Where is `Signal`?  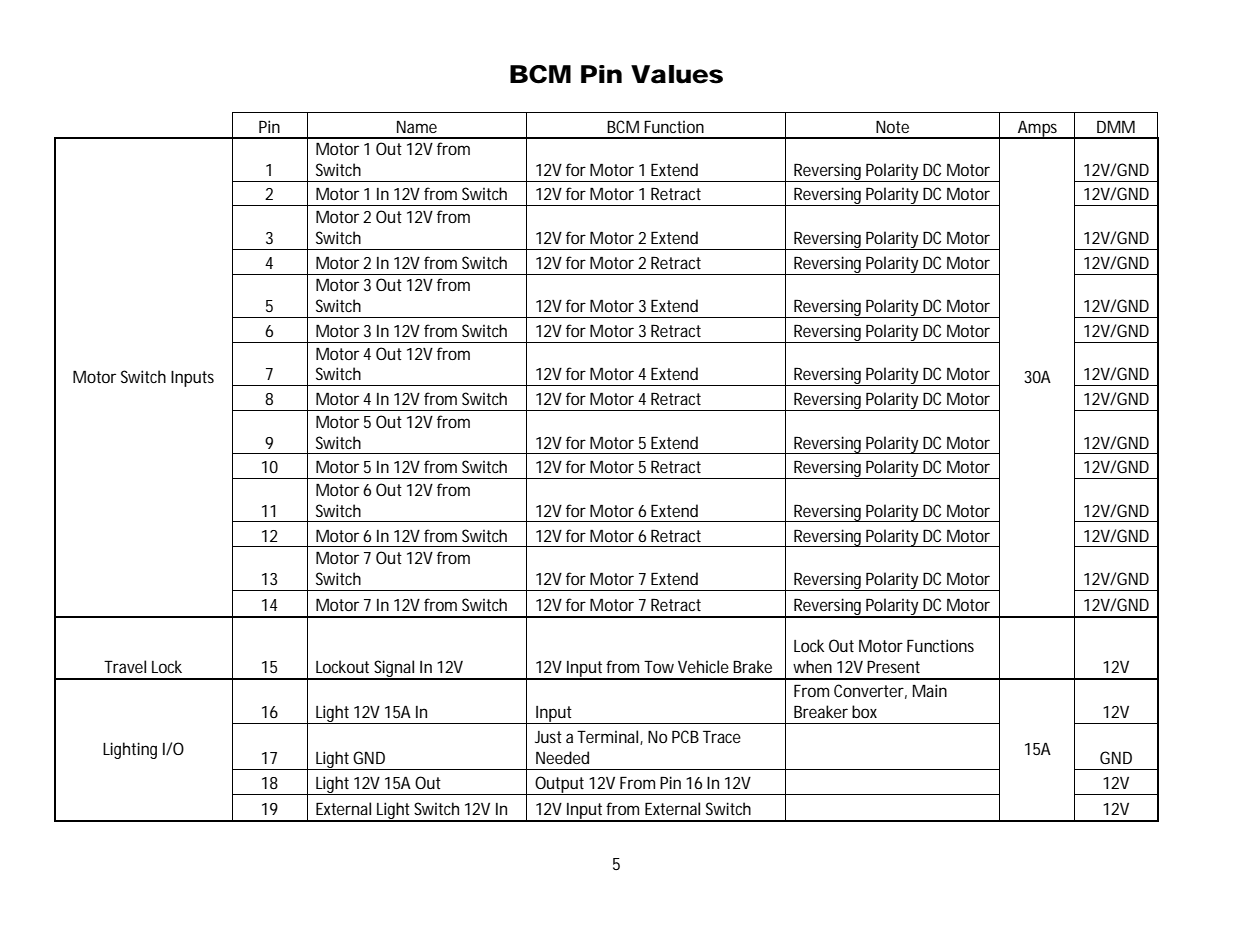 Signal is located at coordinates (395, 670).
